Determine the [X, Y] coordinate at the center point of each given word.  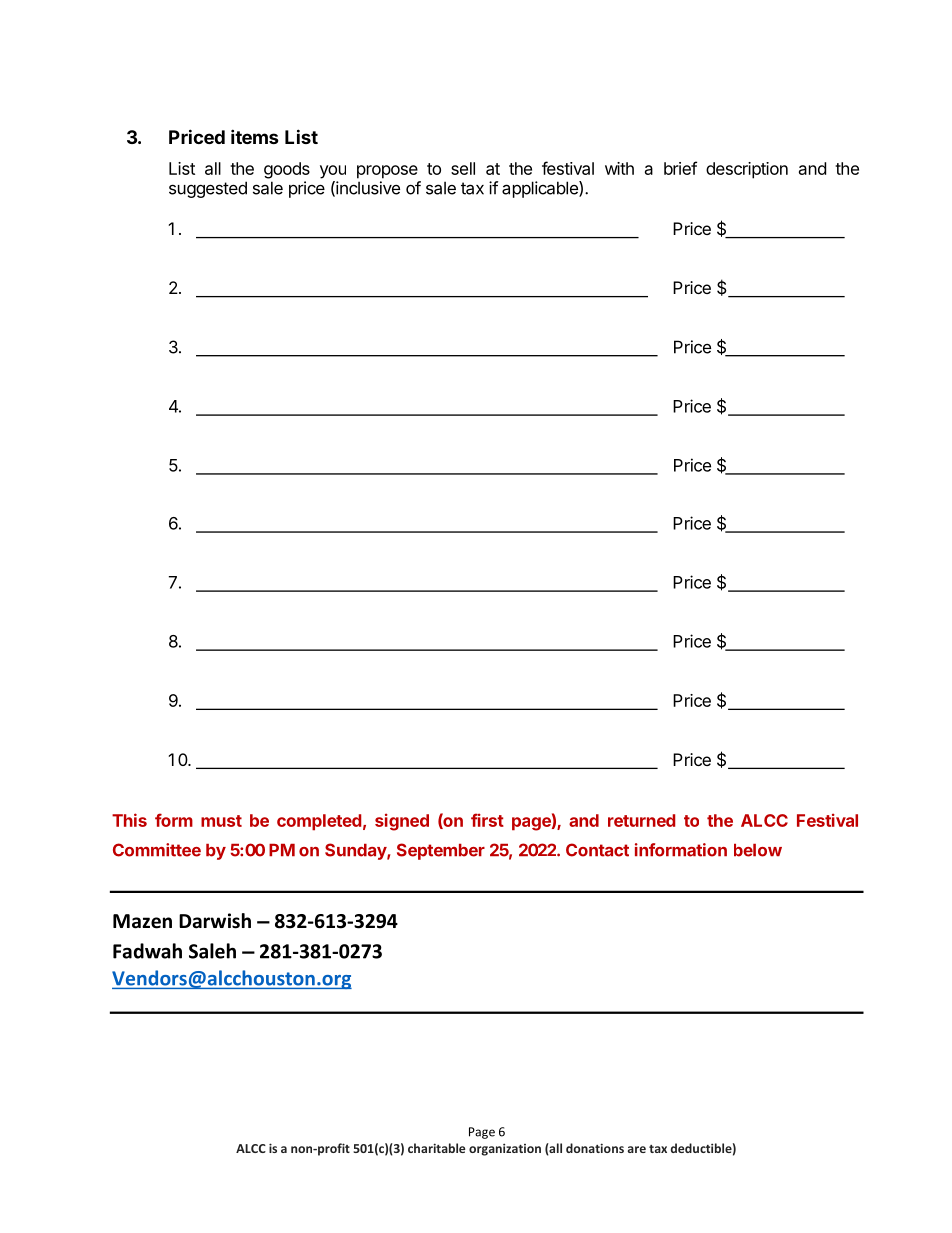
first [487, 820]
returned [641, 820]
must [221, 821]
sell [463, 168]
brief [680, 168]
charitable [436, 1148]
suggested [208, 189]
